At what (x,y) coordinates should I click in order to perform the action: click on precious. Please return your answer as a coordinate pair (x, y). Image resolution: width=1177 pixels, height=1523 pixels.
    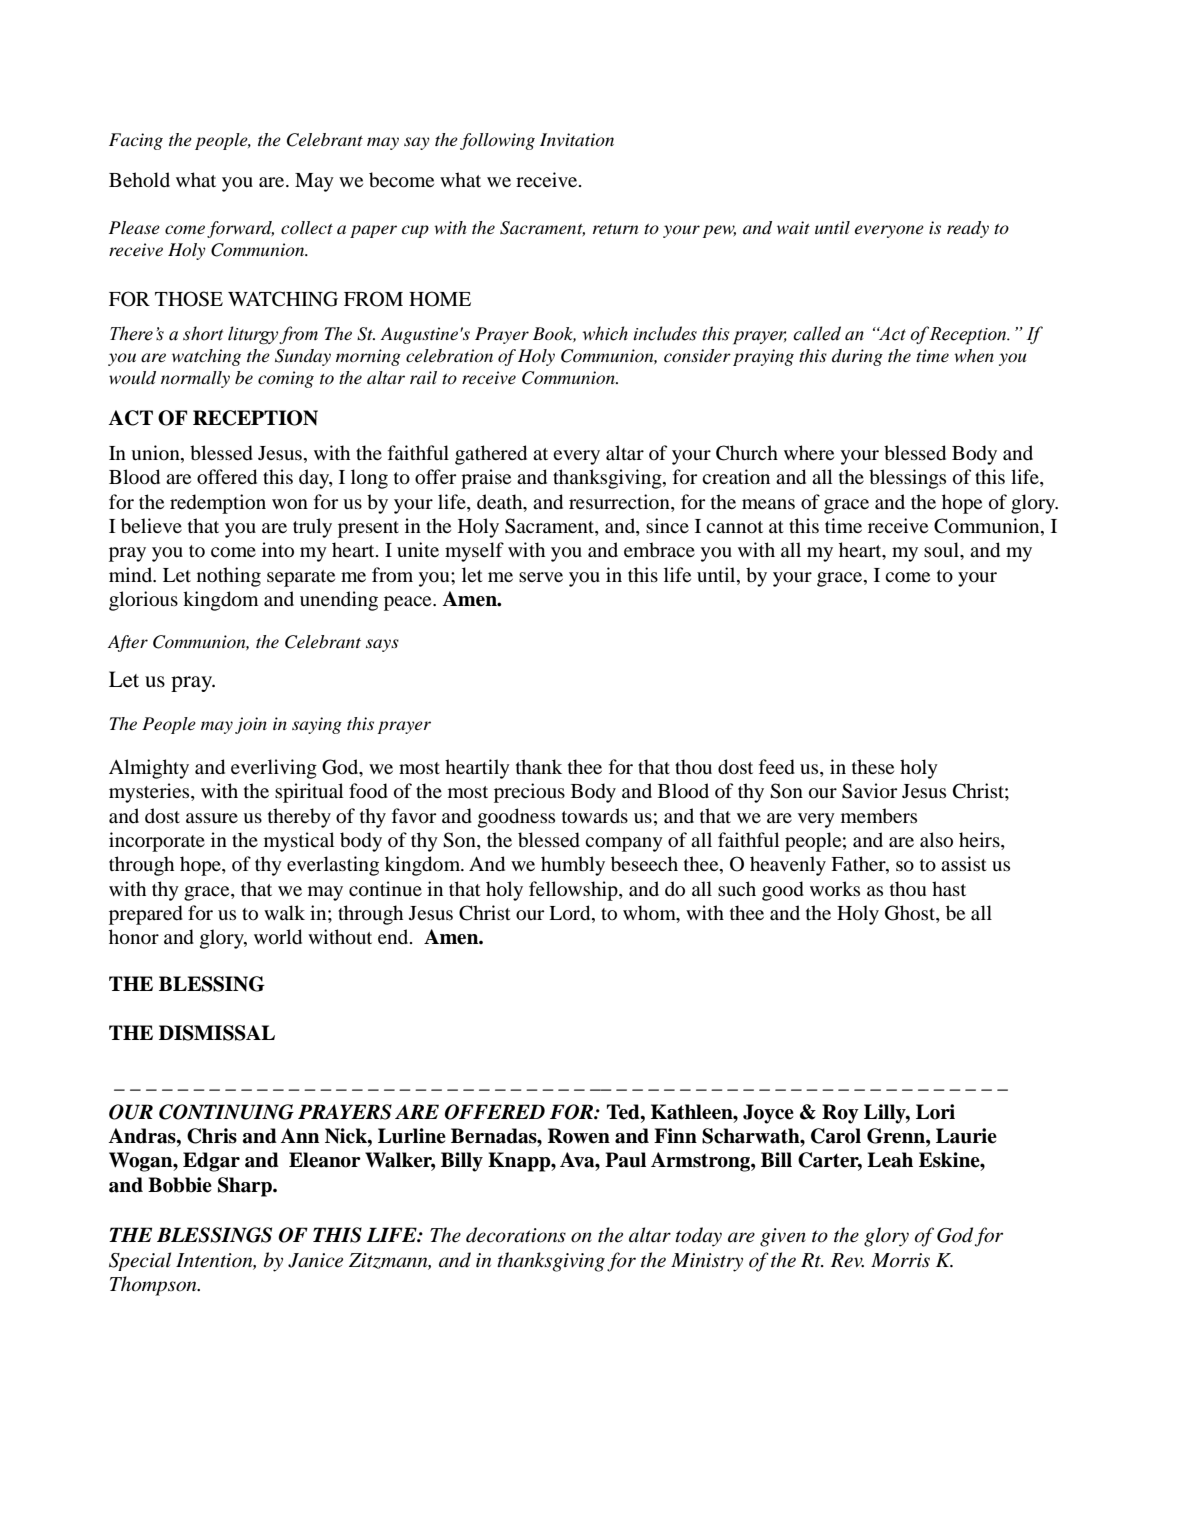
    Looking at the image, I should click on (529, 793).
